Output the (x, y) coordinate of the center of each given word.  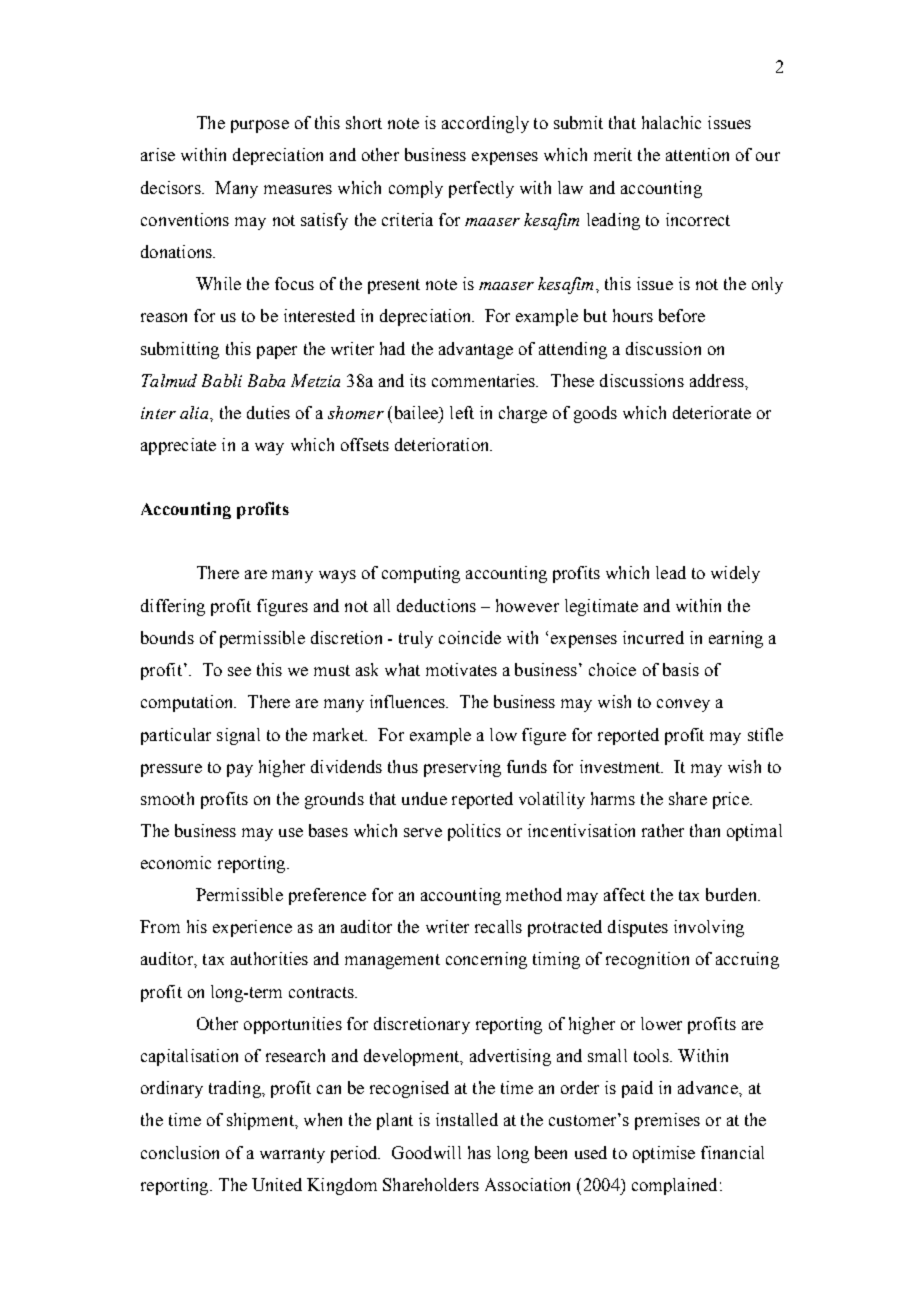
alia (195, 412)
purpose (260, 126)
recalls (498, 926)
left (462, 412)
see (239, 671)
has (479, 1152)
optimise (664, 1154)
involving (709, 928)
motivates (461, 669)
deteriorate (712, 412)
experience (252, 928)
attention (697, 154)
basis (681, 669)
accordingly (485, 124)
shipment (261, 1121)
